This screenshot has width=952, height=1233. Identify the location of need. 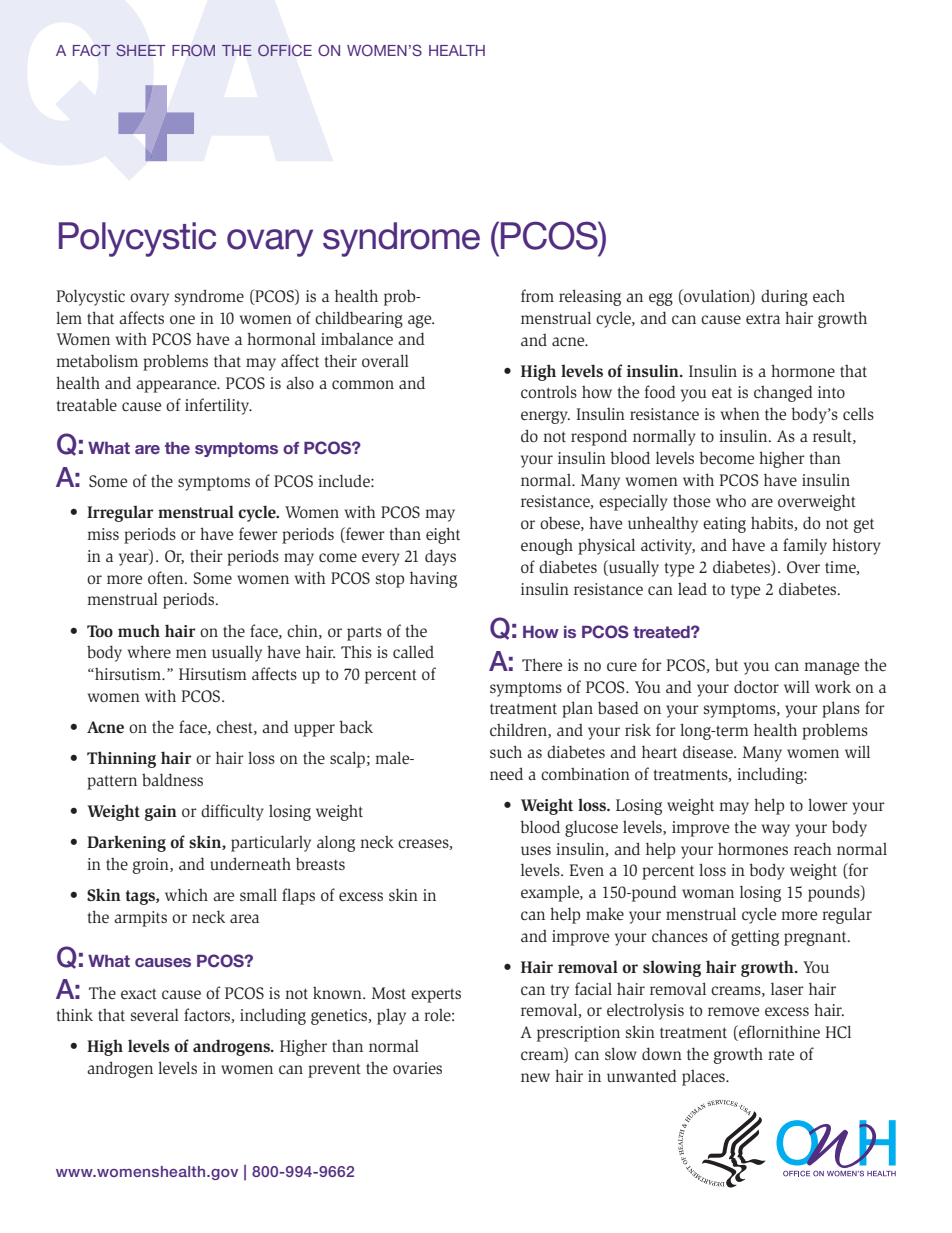
(506, 773).
